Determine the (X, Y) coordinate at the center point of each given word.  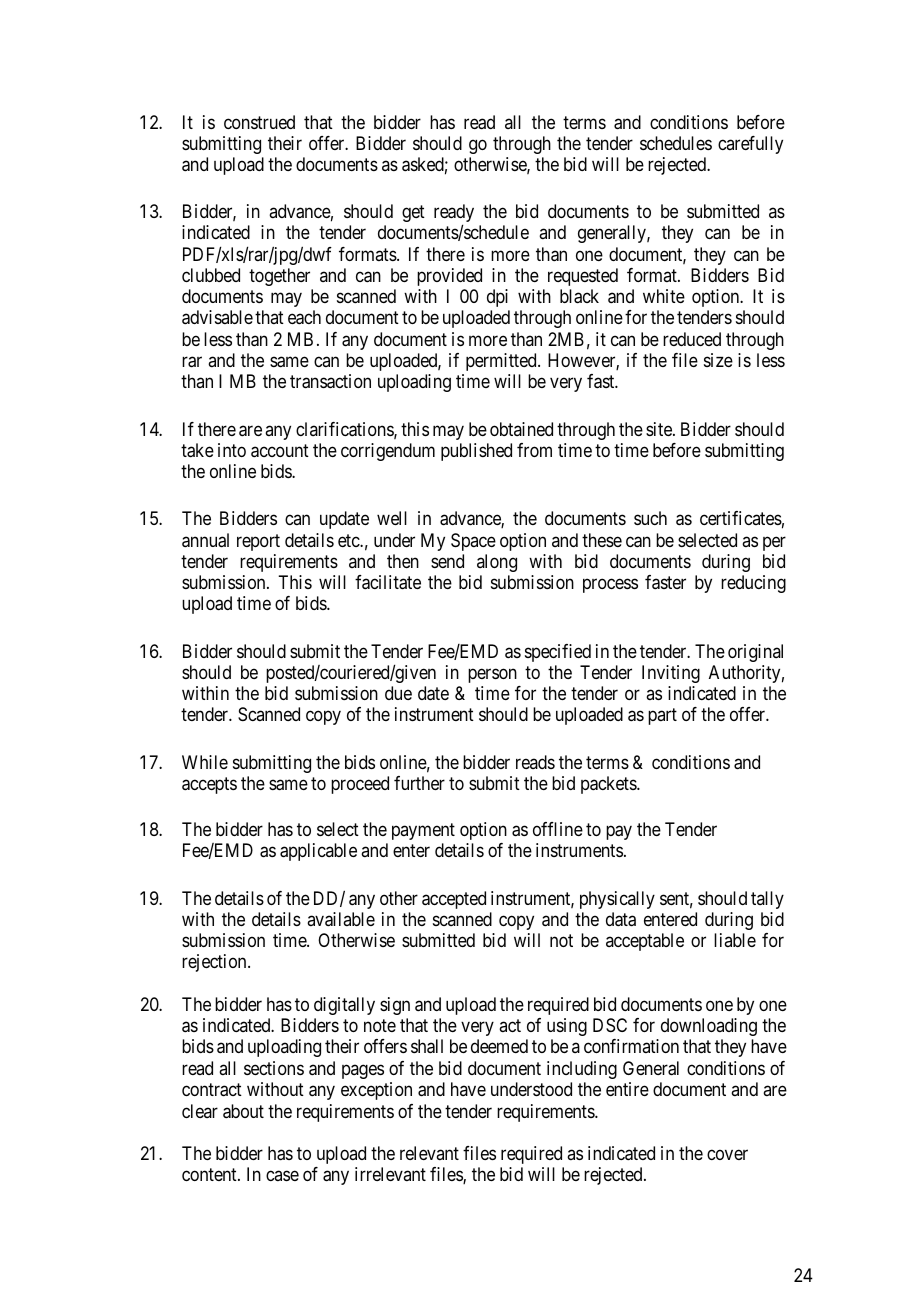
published (476, 452)
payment (423, 832)
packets (609, 785)
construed (259, 122)
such (650, 518)
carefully (750, 145)
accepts (209, 785)
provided (449, 277)
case (282, 1175)
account (280, 451)
